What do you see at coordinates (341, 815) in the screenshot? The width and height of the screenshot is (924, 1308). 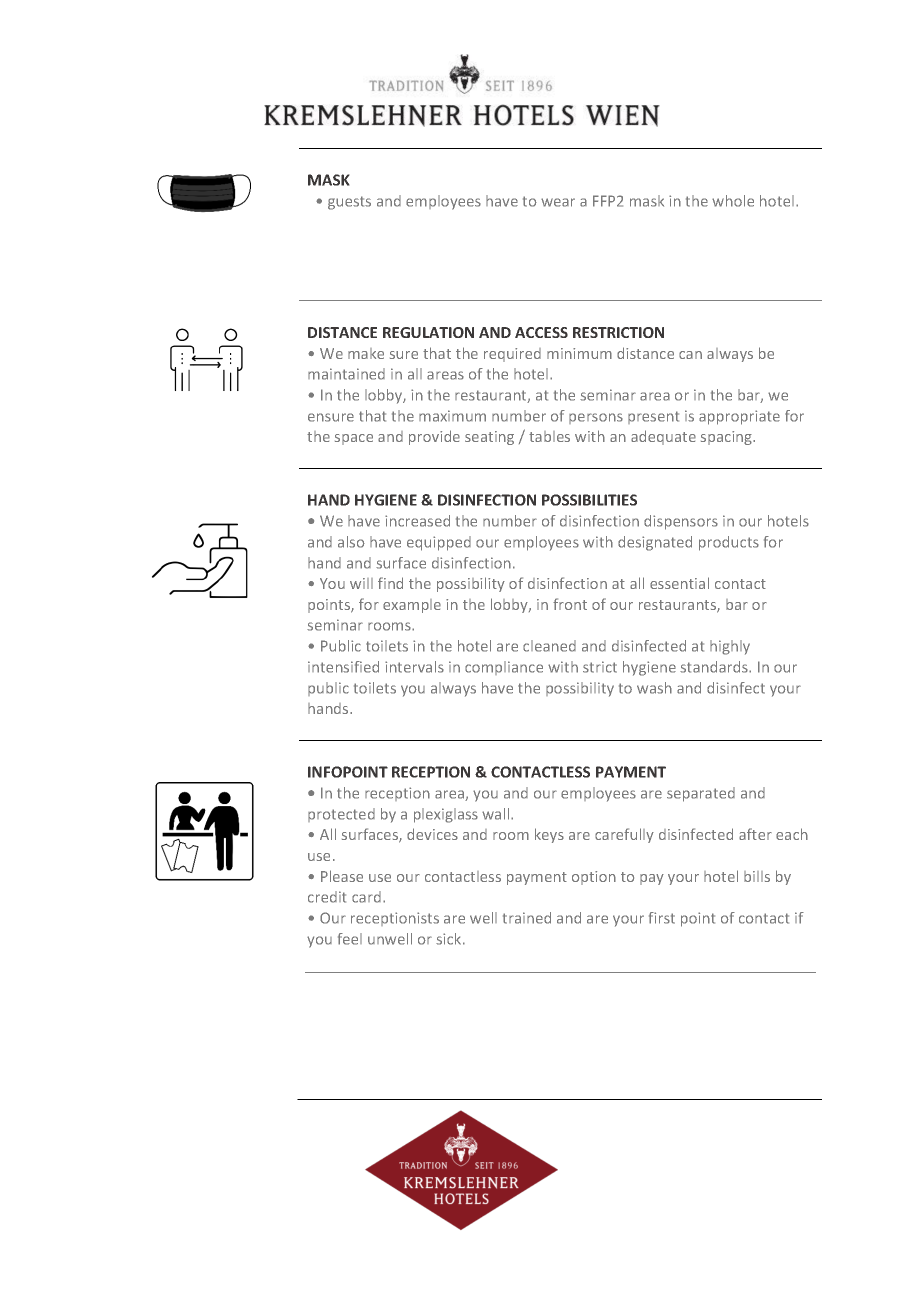 I see `protected` at bounding box center [341, 815].
